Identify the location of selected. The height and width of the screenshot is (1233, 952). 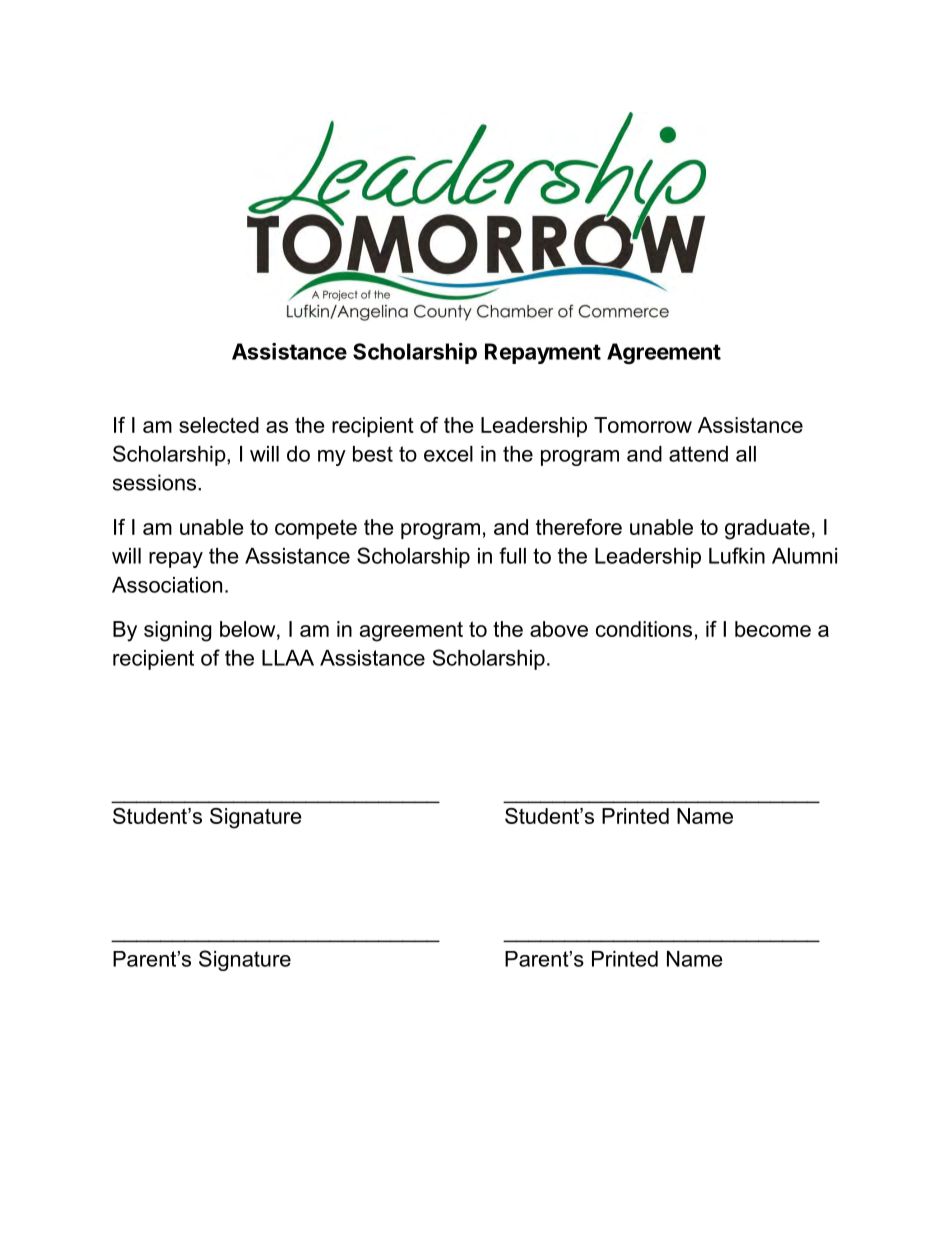
(219, 425).
